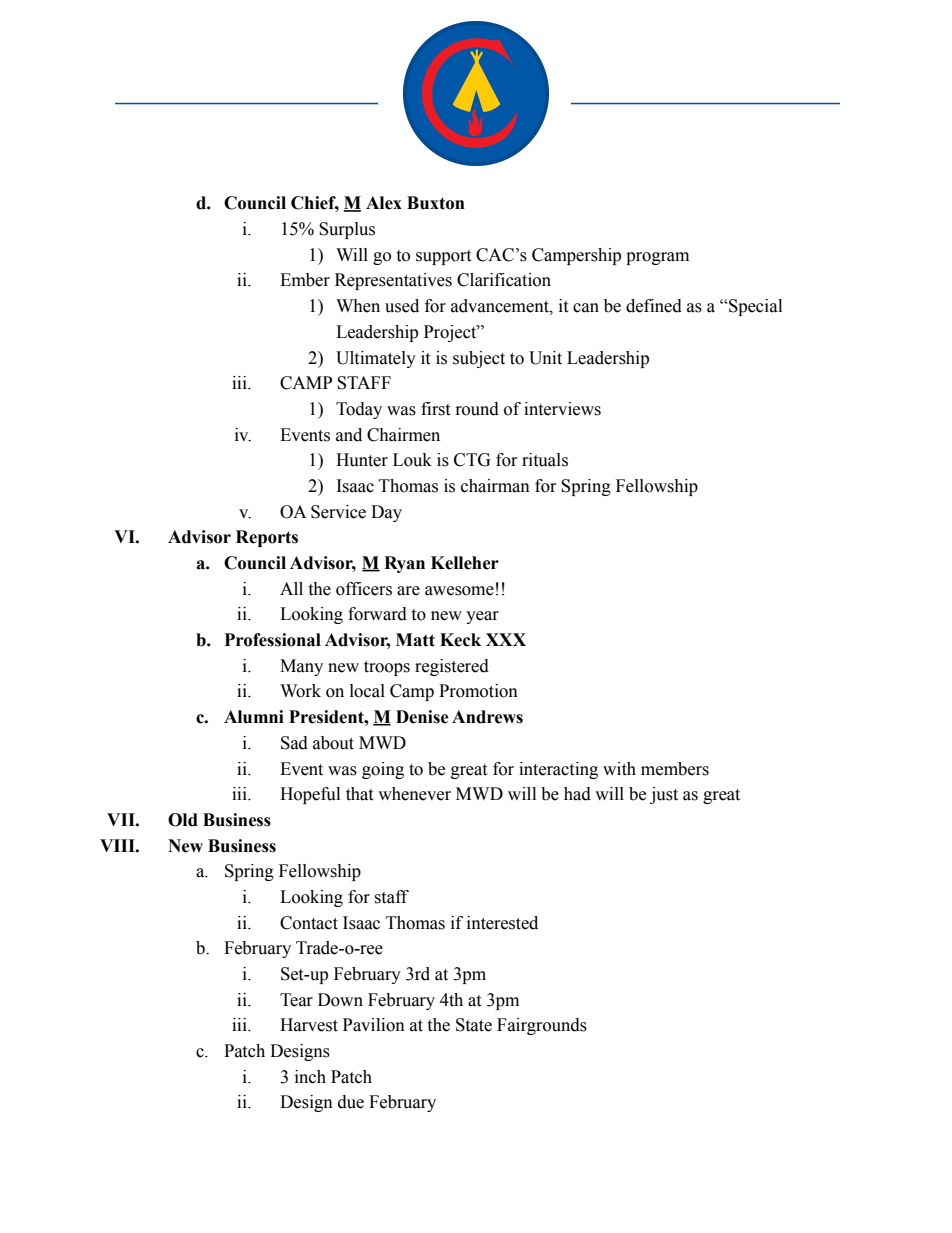 This image has width=952, height=1233. What do you see at coordinates (273, 640) in the image?
I see `Professional` at bounding box center [273, 640].
